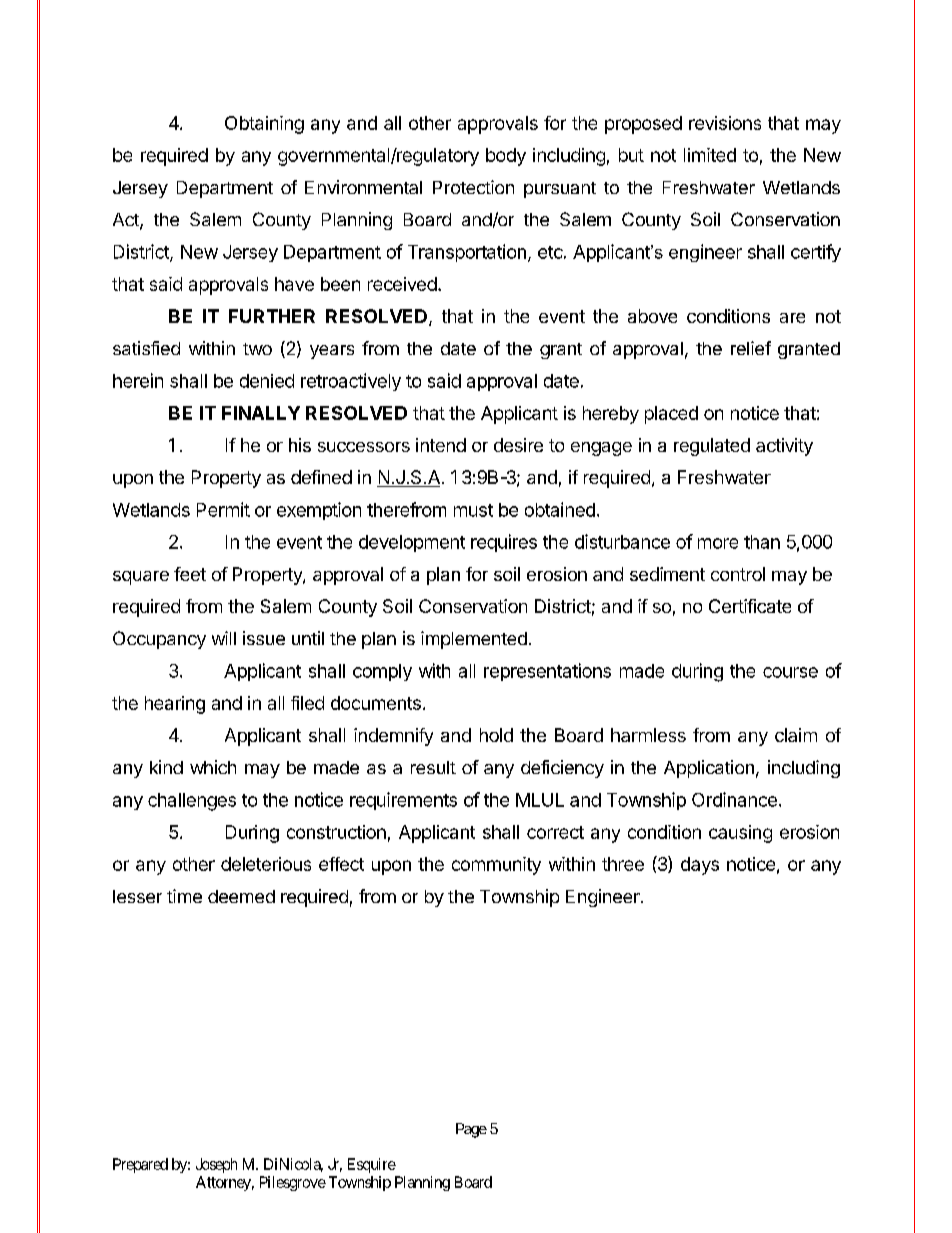 Image resolution: width=952 pixels, height=1233 pixels. I want to click on relief, so click(751, 348).
